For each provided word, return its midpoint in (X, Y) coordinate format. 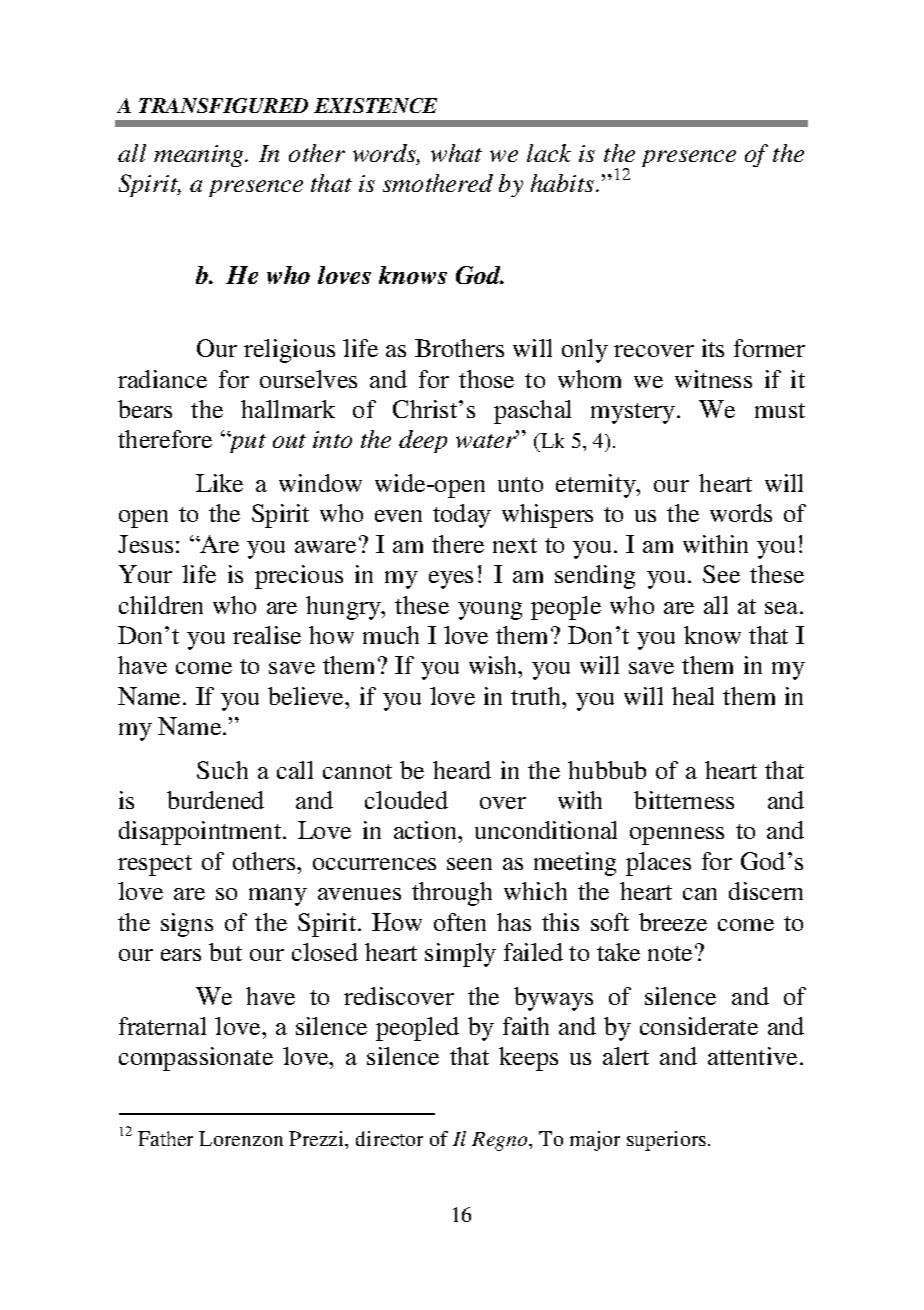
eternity (597, 486)
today (462, 516)
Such (222, 770)
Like (219, 483)
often (460, 922)
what (456, 153)
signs (187, 925)
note (670, 953)
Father (165, 1138)
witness (713, 379)
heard (462, 770)
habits (564, 183)
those (486, 379)
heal (693, 696)
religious (289, 351)
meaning (200, 156)
